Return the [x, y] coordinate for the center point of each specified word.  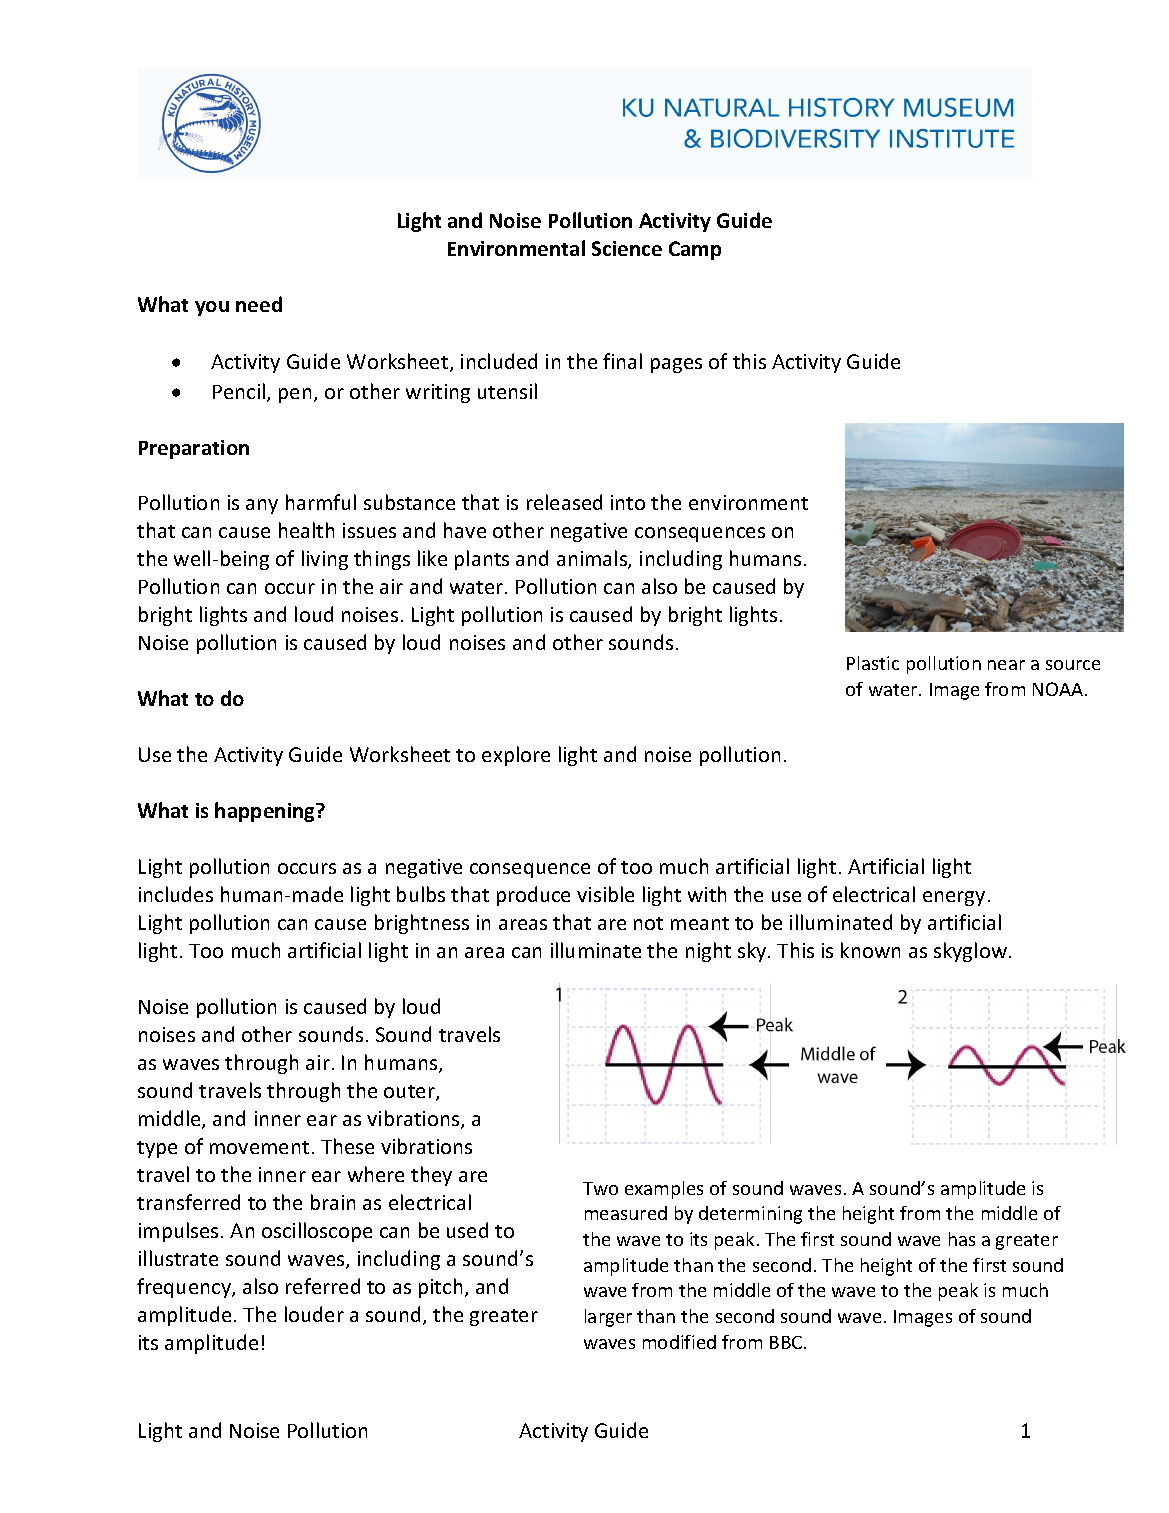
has [962, 1239]
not [648, 923]
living [325, 560]
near [1006, 665]
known [870, 950]
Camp [695, 250]
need [259, 304]
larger [608, 1318]
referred [323, 1286]
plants [482, 560]
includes [176, 894]
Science [627, 248]
